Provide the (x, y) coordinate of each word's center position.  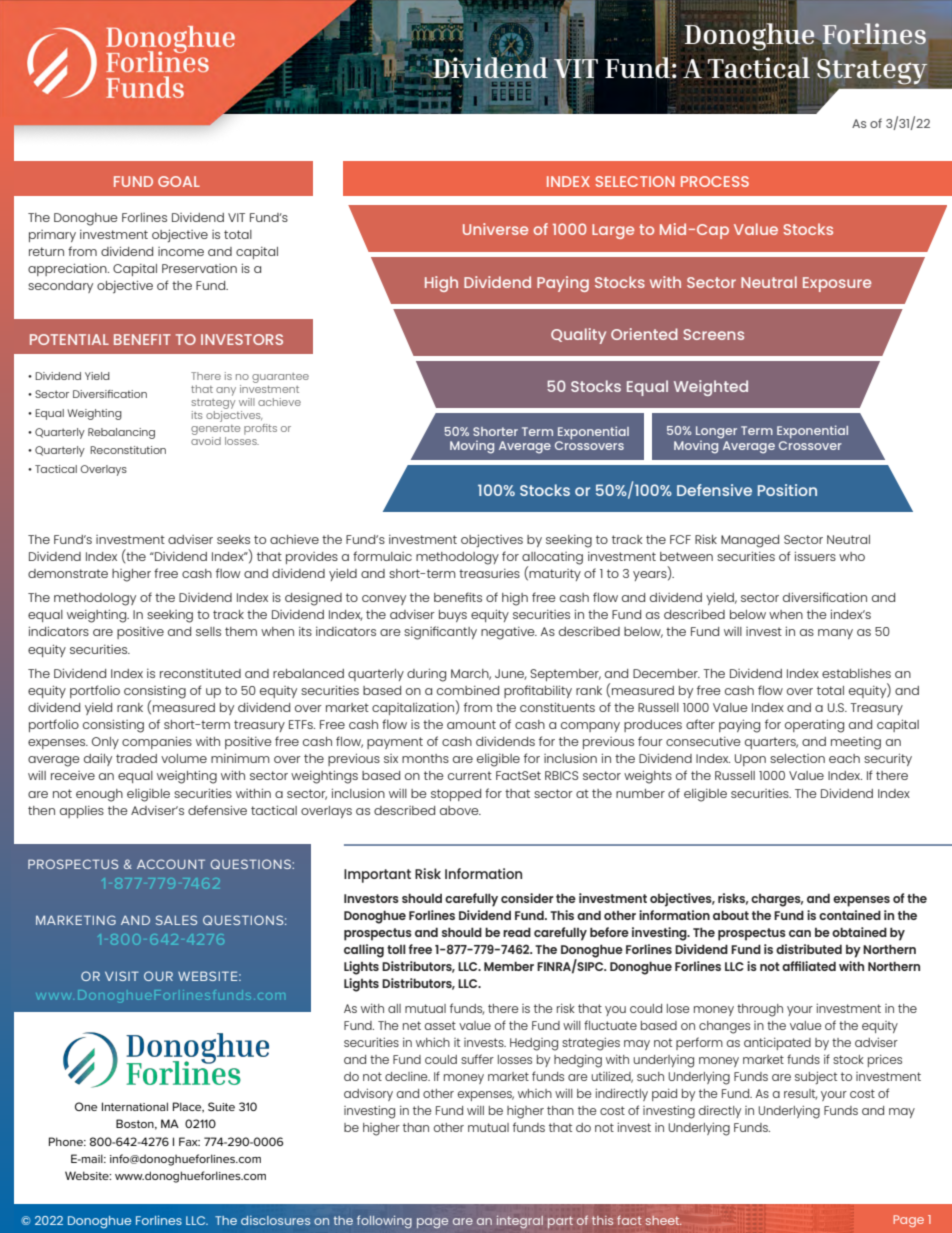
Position (787, 490)
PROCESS (715, 181)
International (135, 1106)
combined (468, 690)
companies (157, 742)
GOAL (179, 181)
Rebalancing (121, 433)
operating (814, 726)
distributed (809, 949)
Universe (495, 229)
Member (509, 966)
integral (520, 1222)
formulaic (382, 556)
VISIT (122, 976)
